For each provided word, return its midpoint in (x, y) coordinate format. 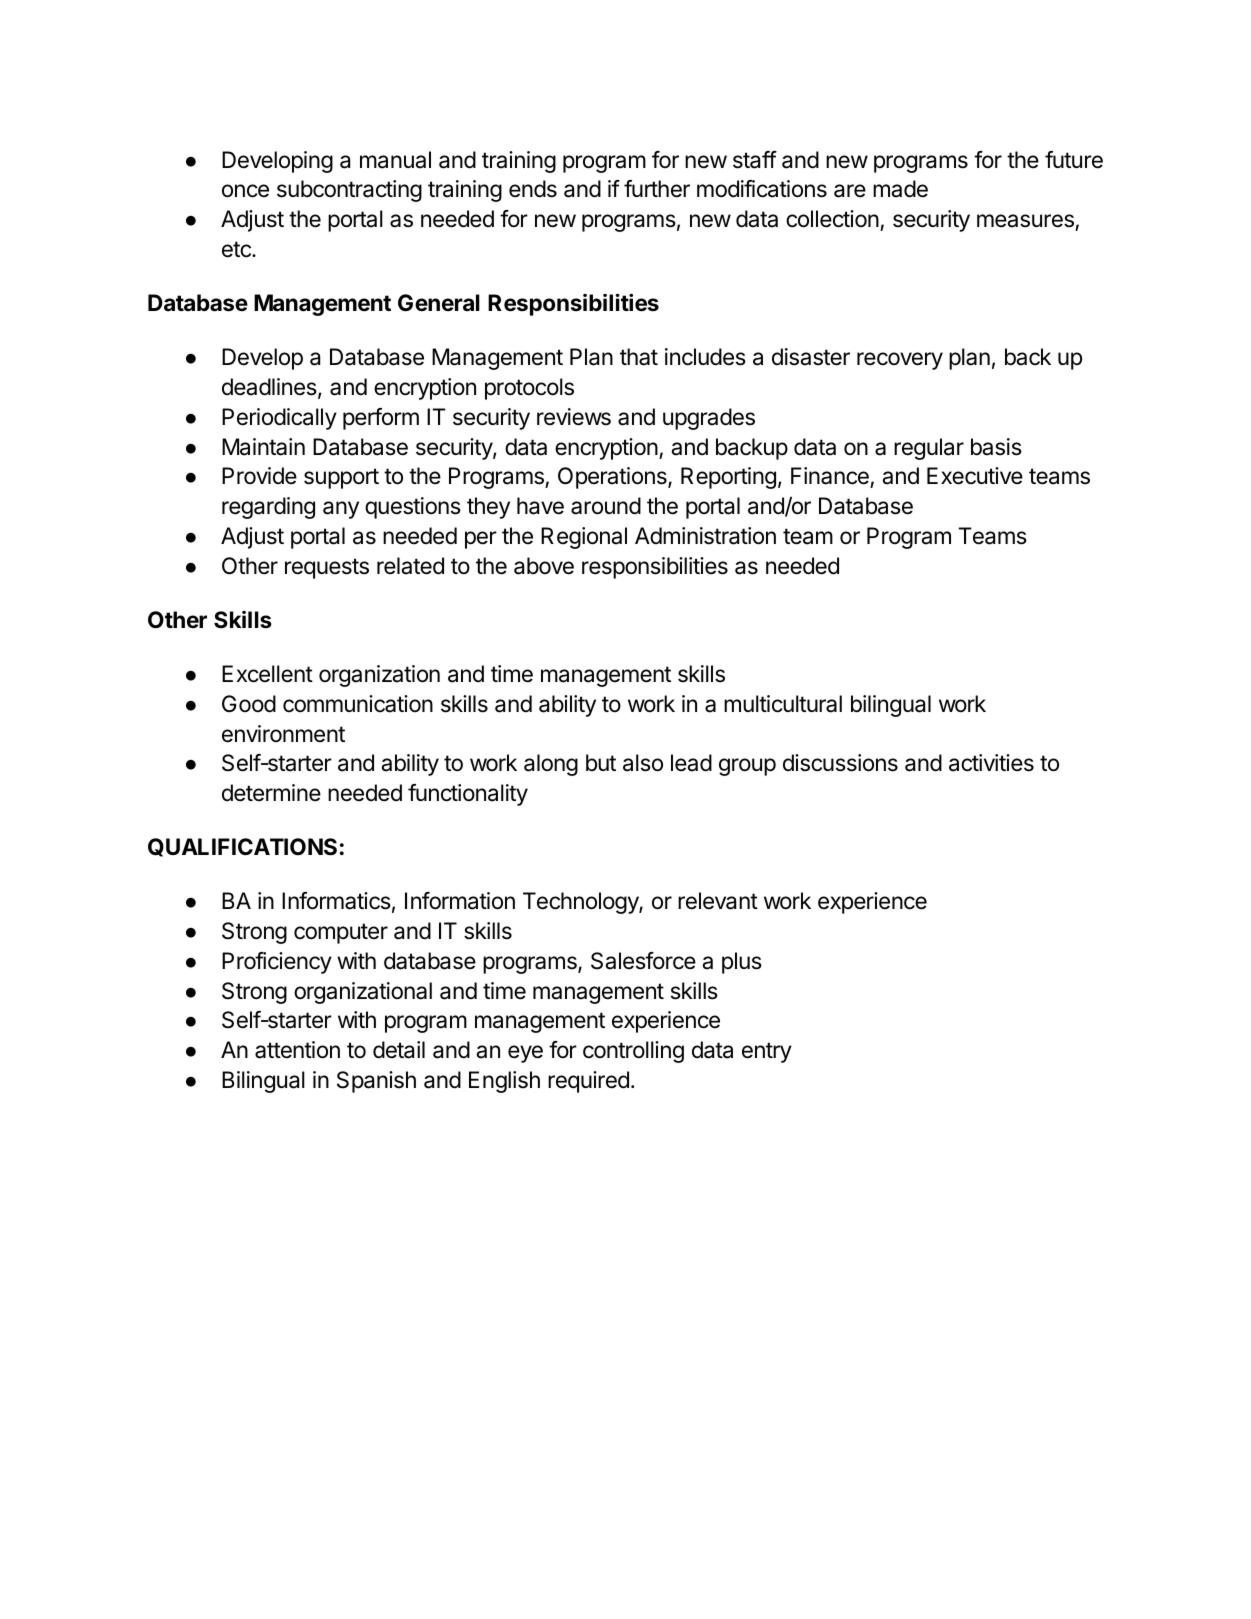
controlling (633, 1052)
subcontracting (349, 191)
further (657, 189)
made (900, 189)
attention (297, 1050)
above (544, 566)
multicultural (783, 704)
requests (327, 568)
